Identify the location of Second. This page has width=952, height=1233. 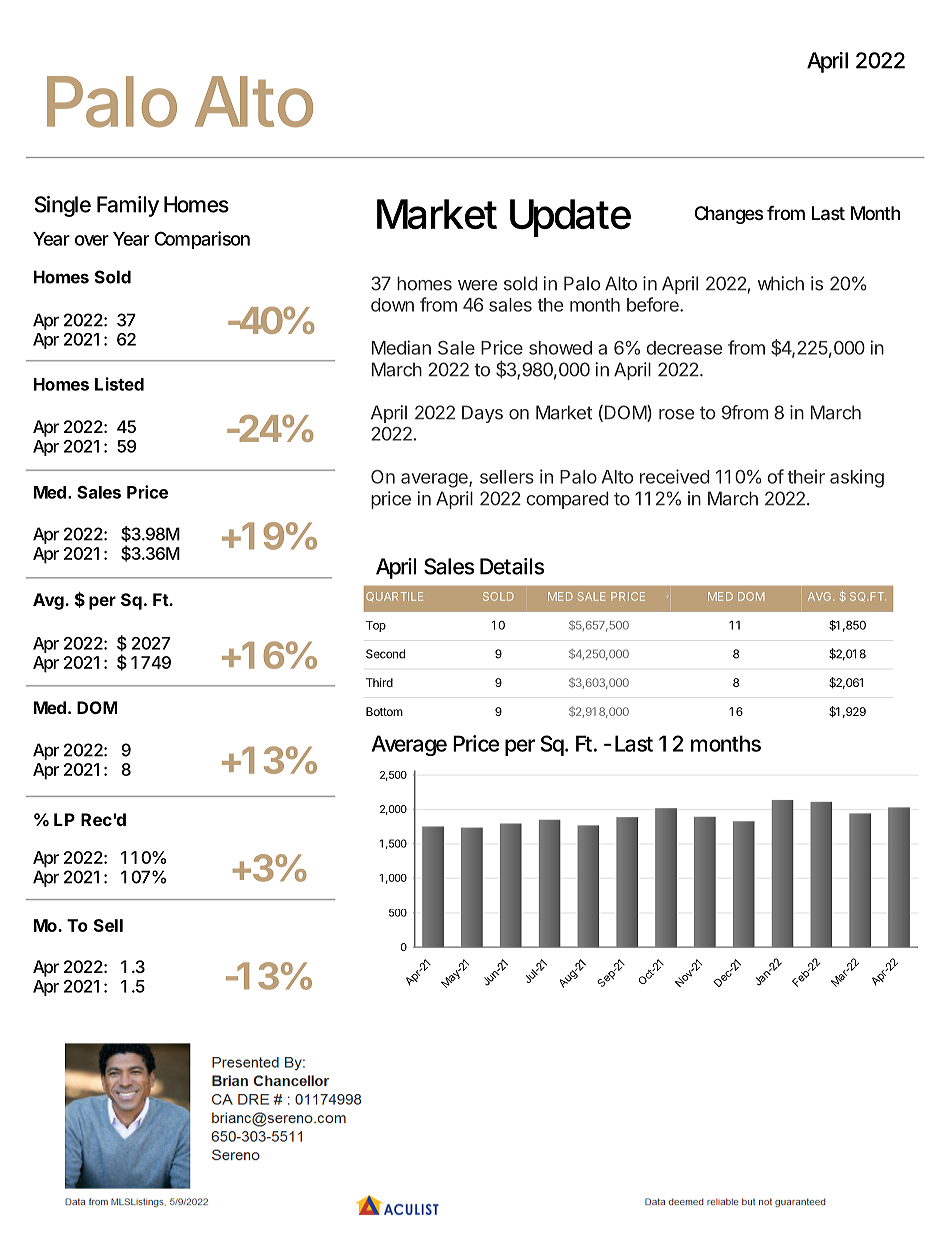
(385, 654).
